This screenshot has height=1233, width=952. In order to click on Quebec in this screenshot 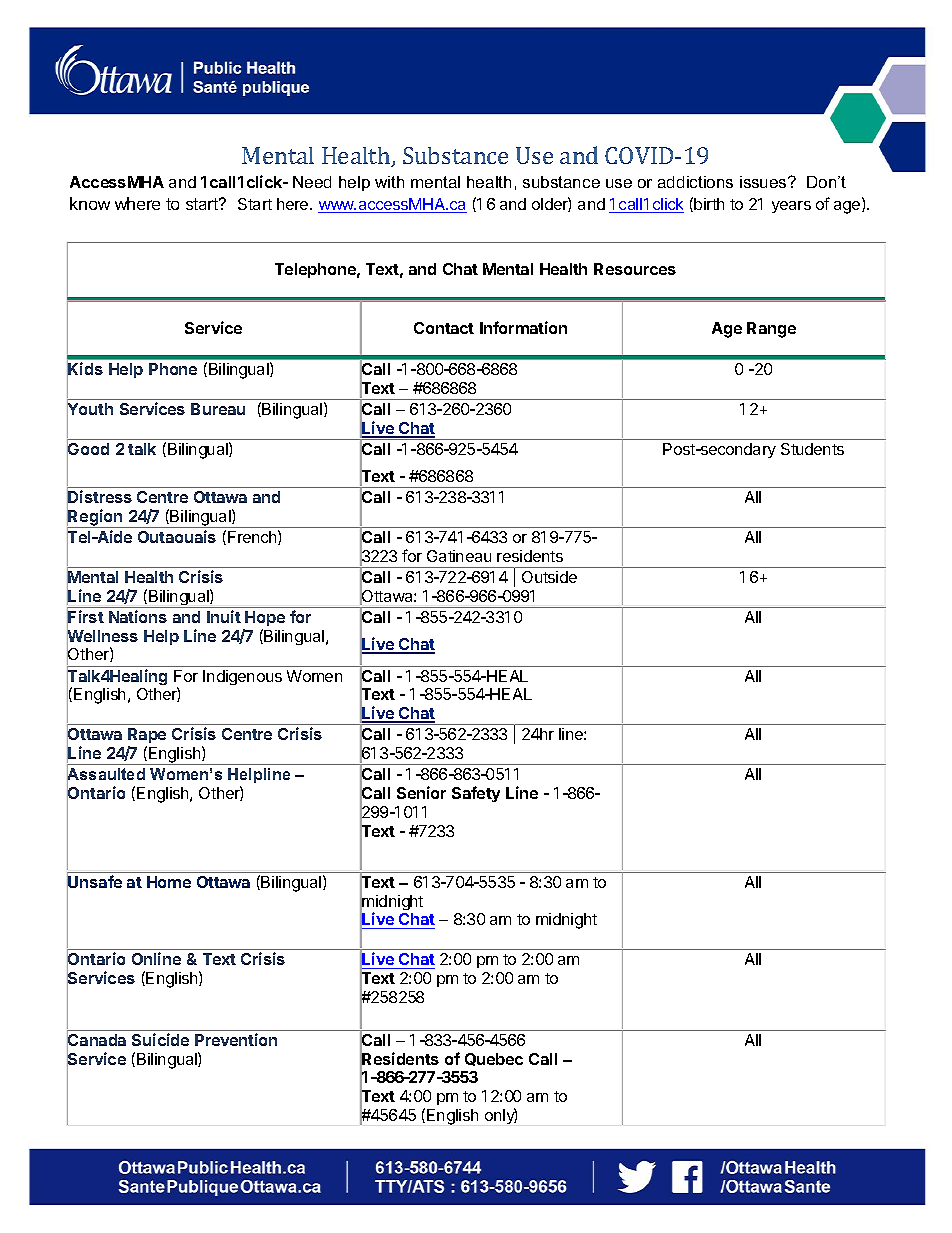, I will do `click(494, 1059)`.
